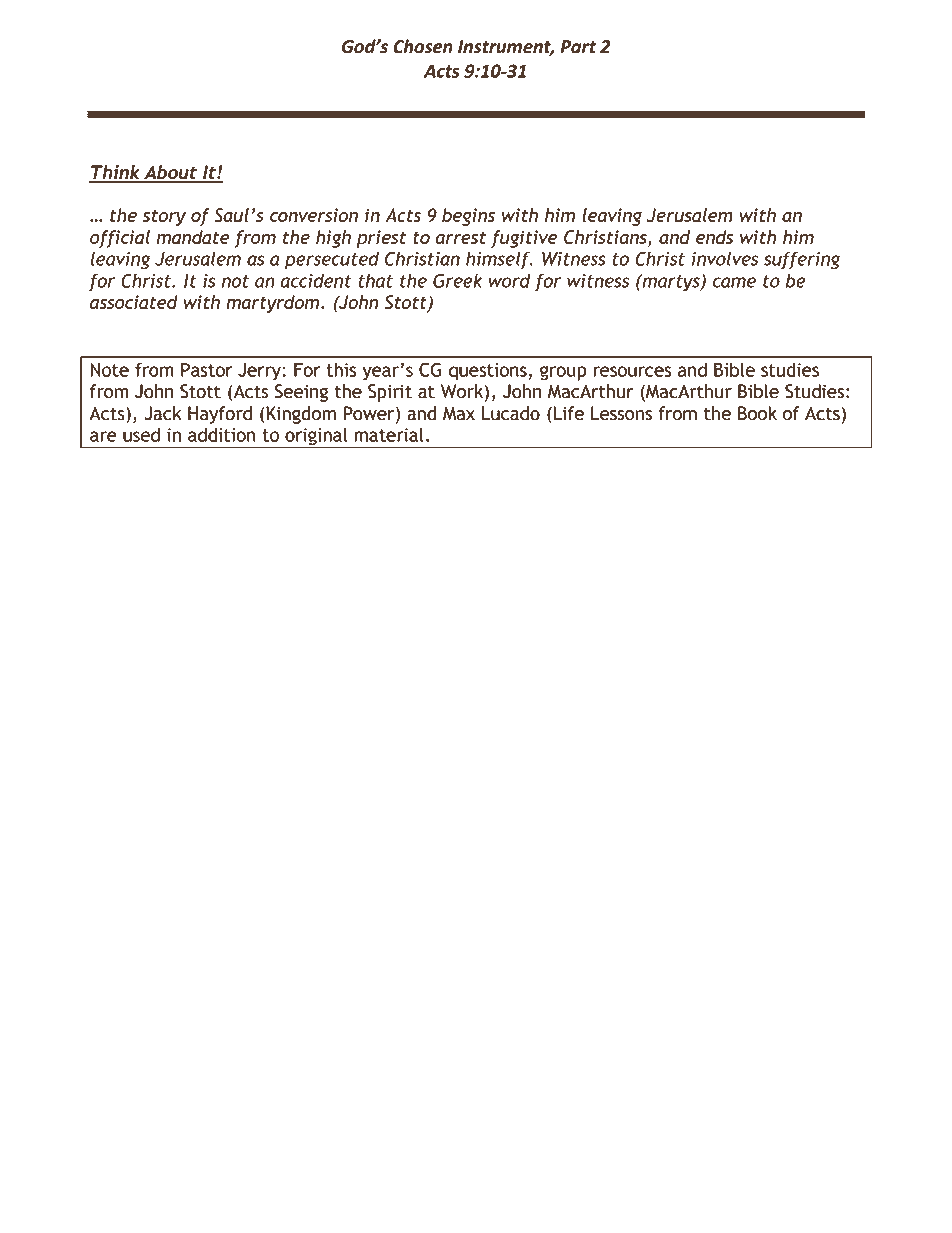  What do you see at coordinates (459, 413) in the screenshot?
I see `Max` at bounding box center [459, 413].
